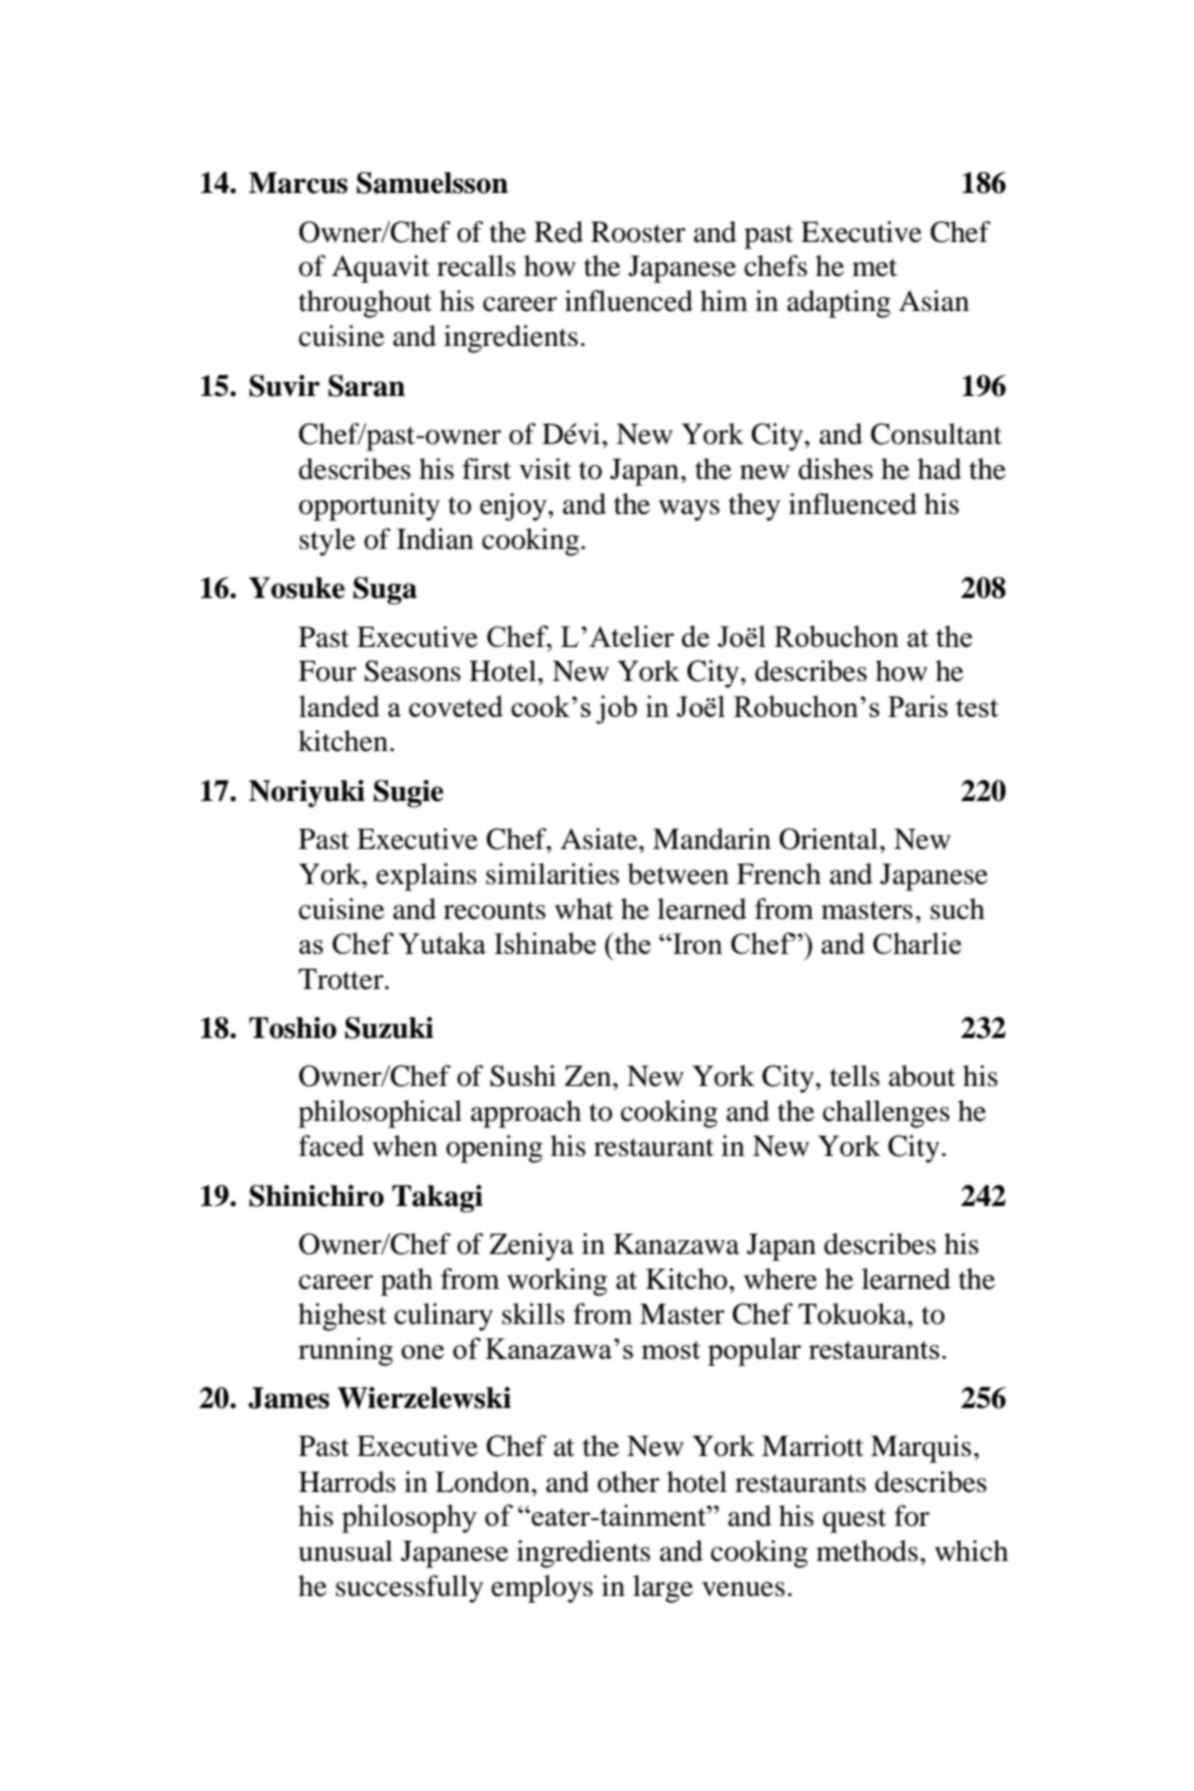 The width and height of the screenshot is (1194, 1791). What do you see at coordinates (381, 269) in the screenshot?
I see `Aquavit` at bounding box center [381, 269].
